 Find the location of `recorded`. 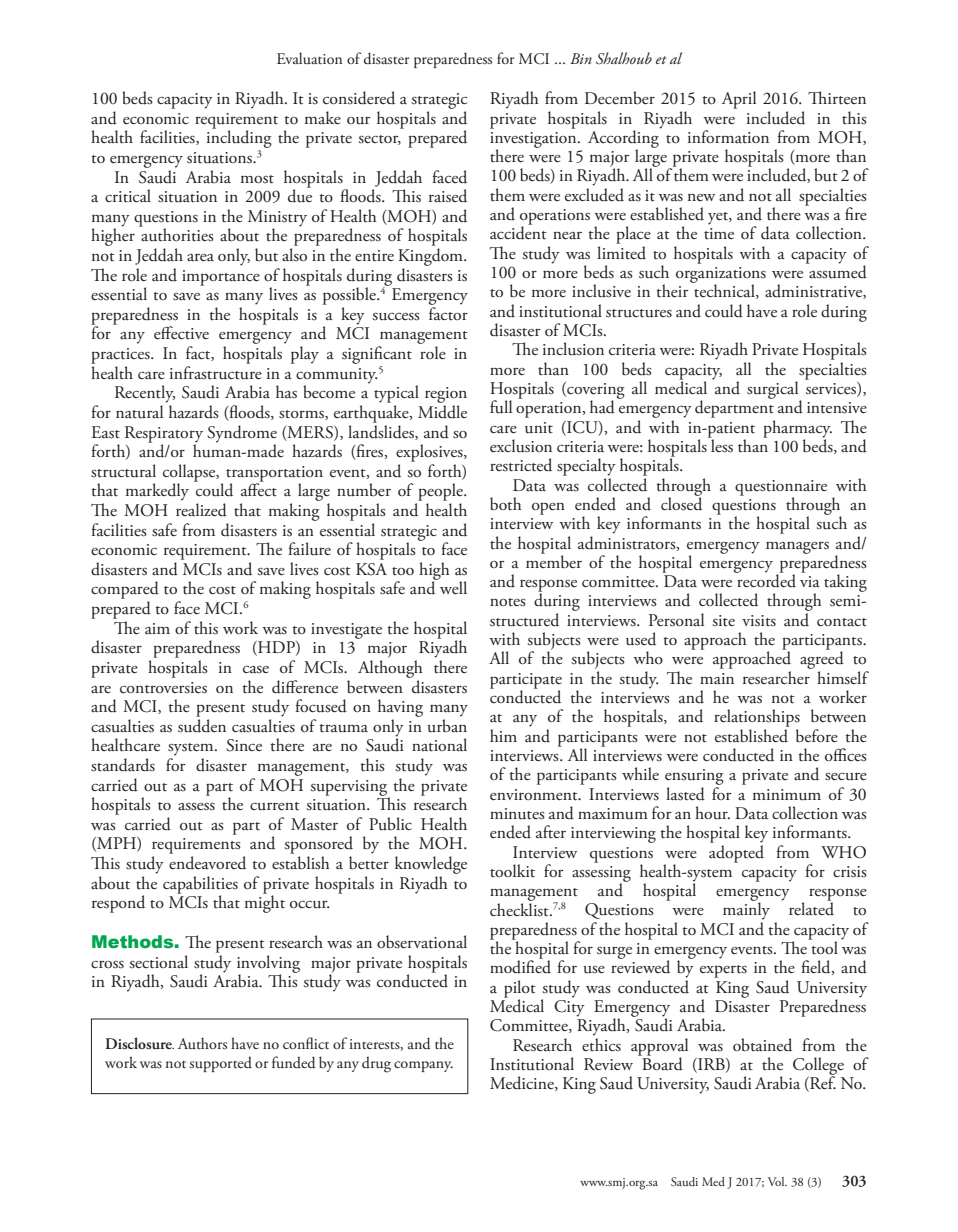

recorded is located at coordinates (765, 580).
